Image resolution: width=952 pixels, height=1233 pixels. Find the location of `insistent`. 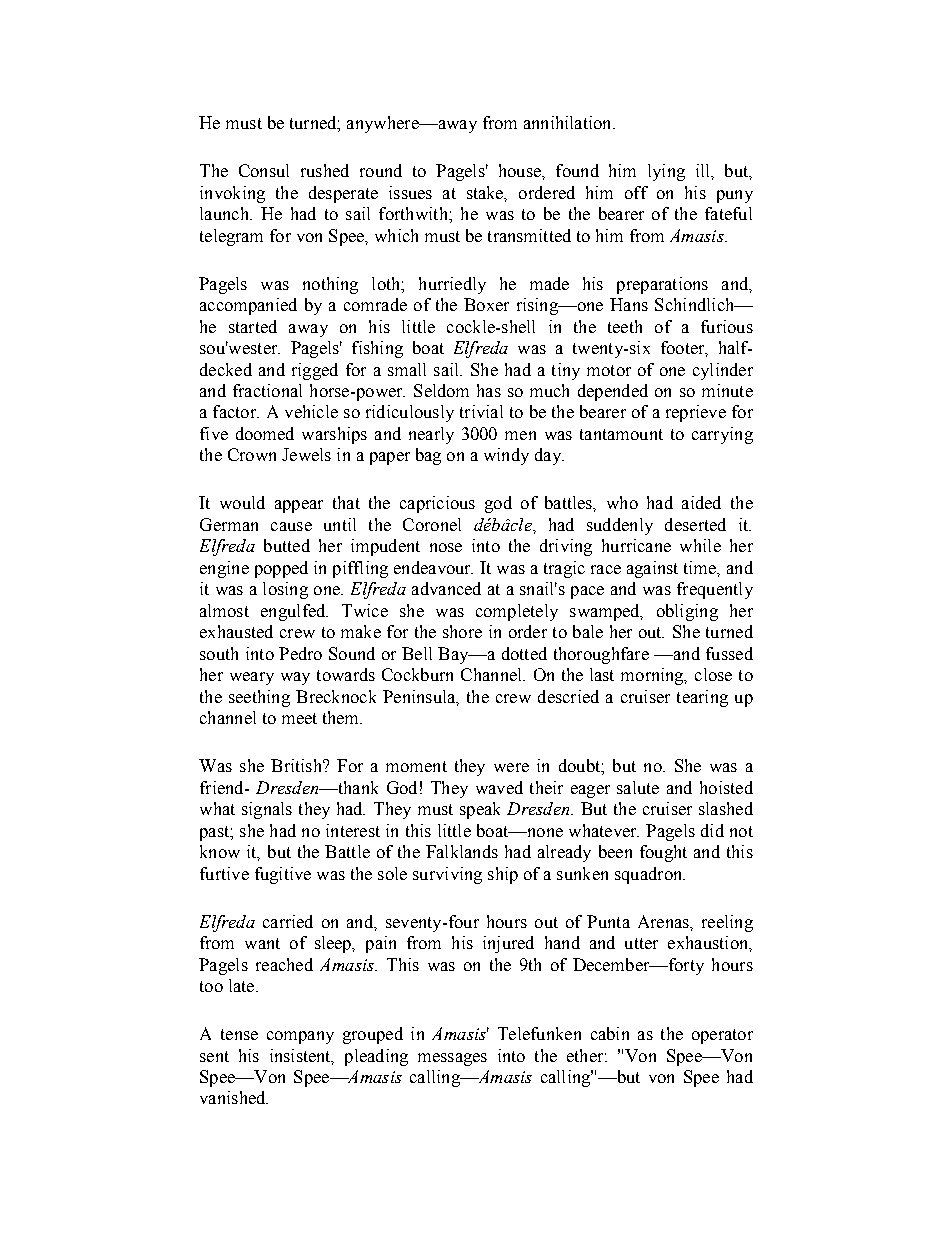

insistent is located at coordinates (301, 1056).
